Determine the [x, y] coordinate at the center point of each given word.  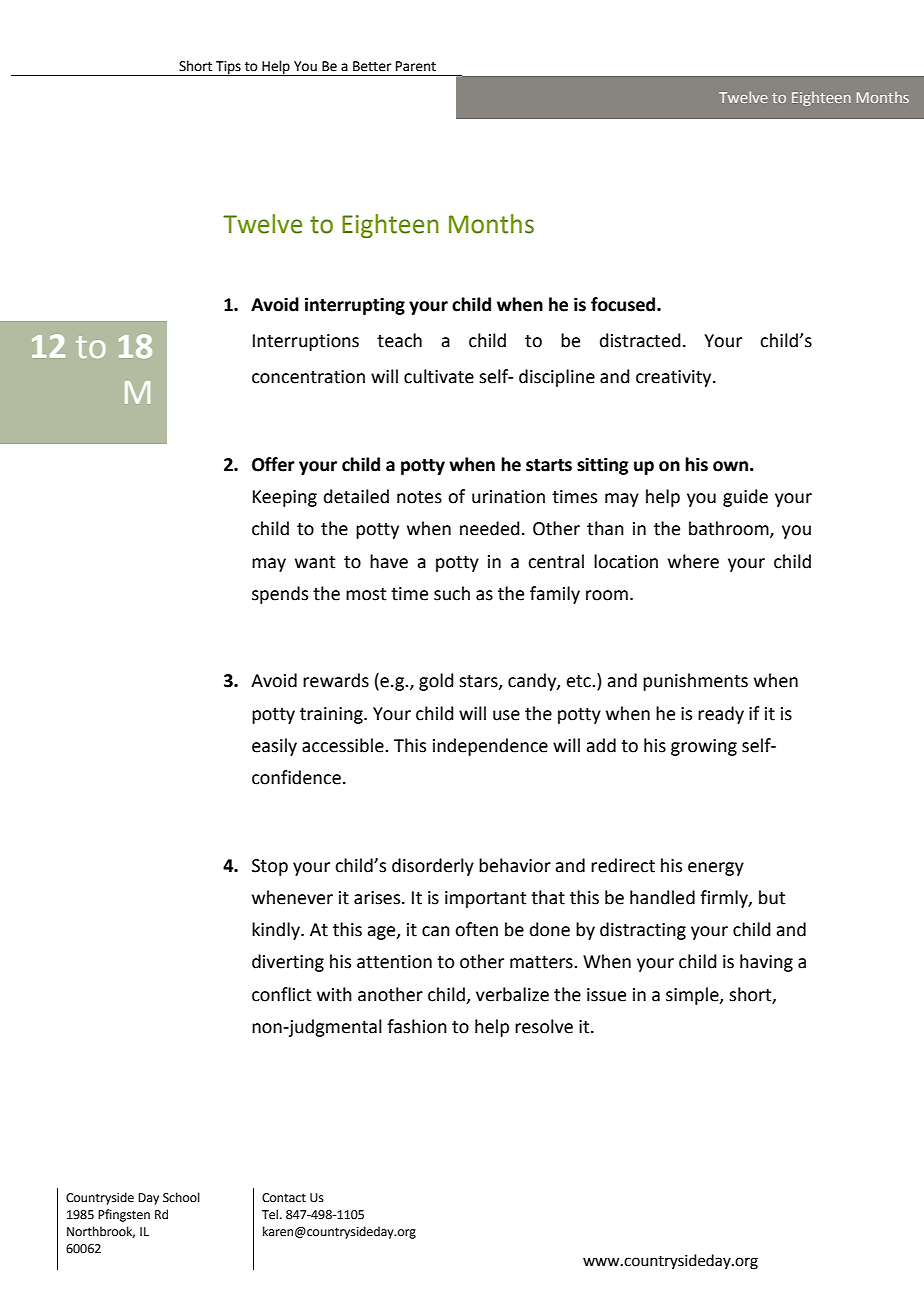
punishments [695, 682]
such [452, 593]
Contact [284, 1198]
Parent [416, 66]
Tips [228, 68]
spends [280, 595]
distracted [640, 340]
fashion [417, 1026]
